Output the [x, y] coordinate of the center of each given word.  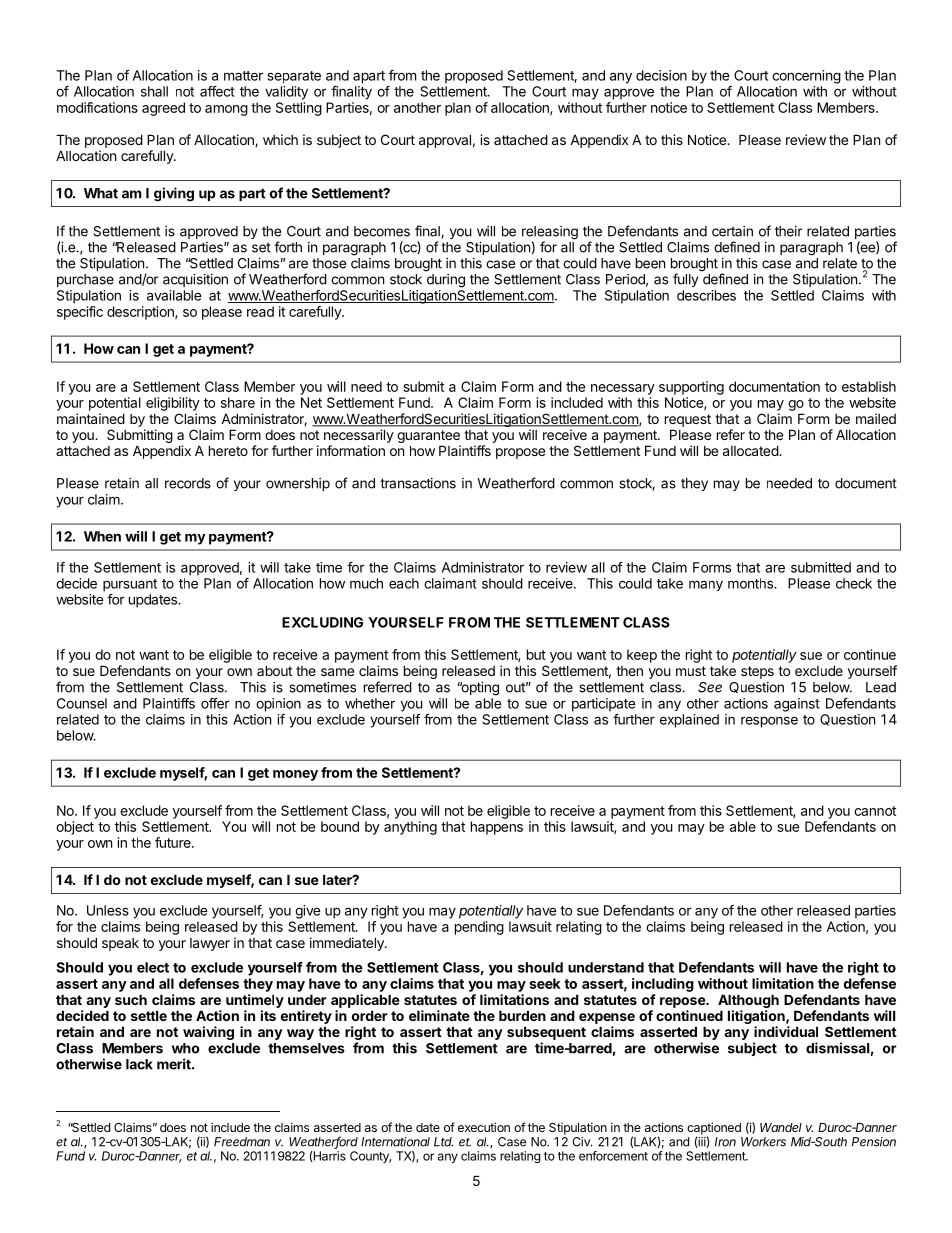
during [446, 281]
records [188, 483]
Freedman [242, 1142]
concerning [806, 77]
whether [370, 703]
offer [215, 703]
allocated [751, 450]
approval [445, 141]
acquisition [195, 280]
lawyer [210, 944]
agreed [163, 109]
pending [479, 928]
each [404, 583]
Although [748, 1001]
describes [706, 295]
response [769, 722]
